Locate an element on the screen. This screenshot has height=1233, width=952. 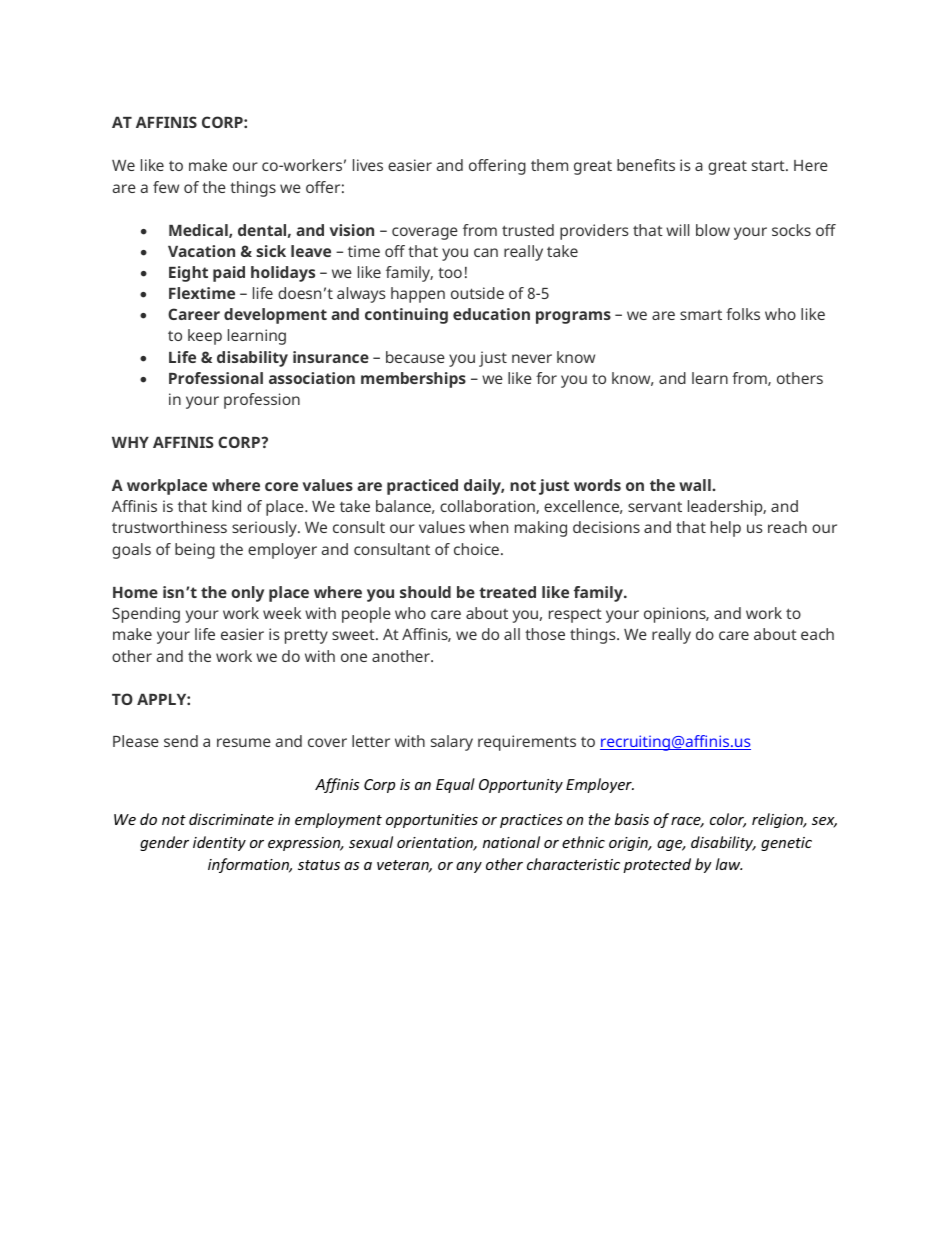
any is located at coordinates (469, 867).
